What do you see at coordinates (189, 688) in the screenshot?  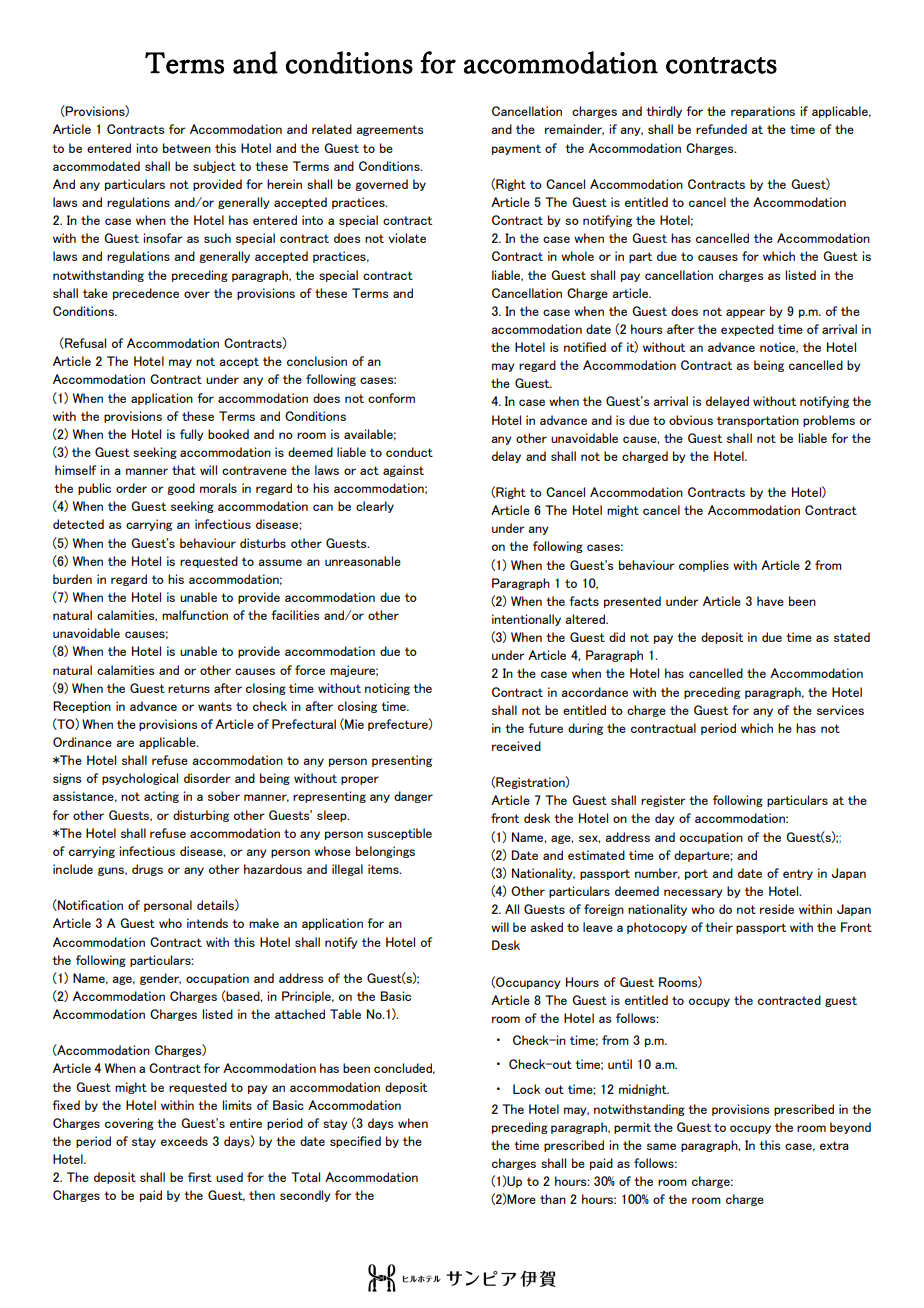 I see `returns` at bounding box center [189, 688].
